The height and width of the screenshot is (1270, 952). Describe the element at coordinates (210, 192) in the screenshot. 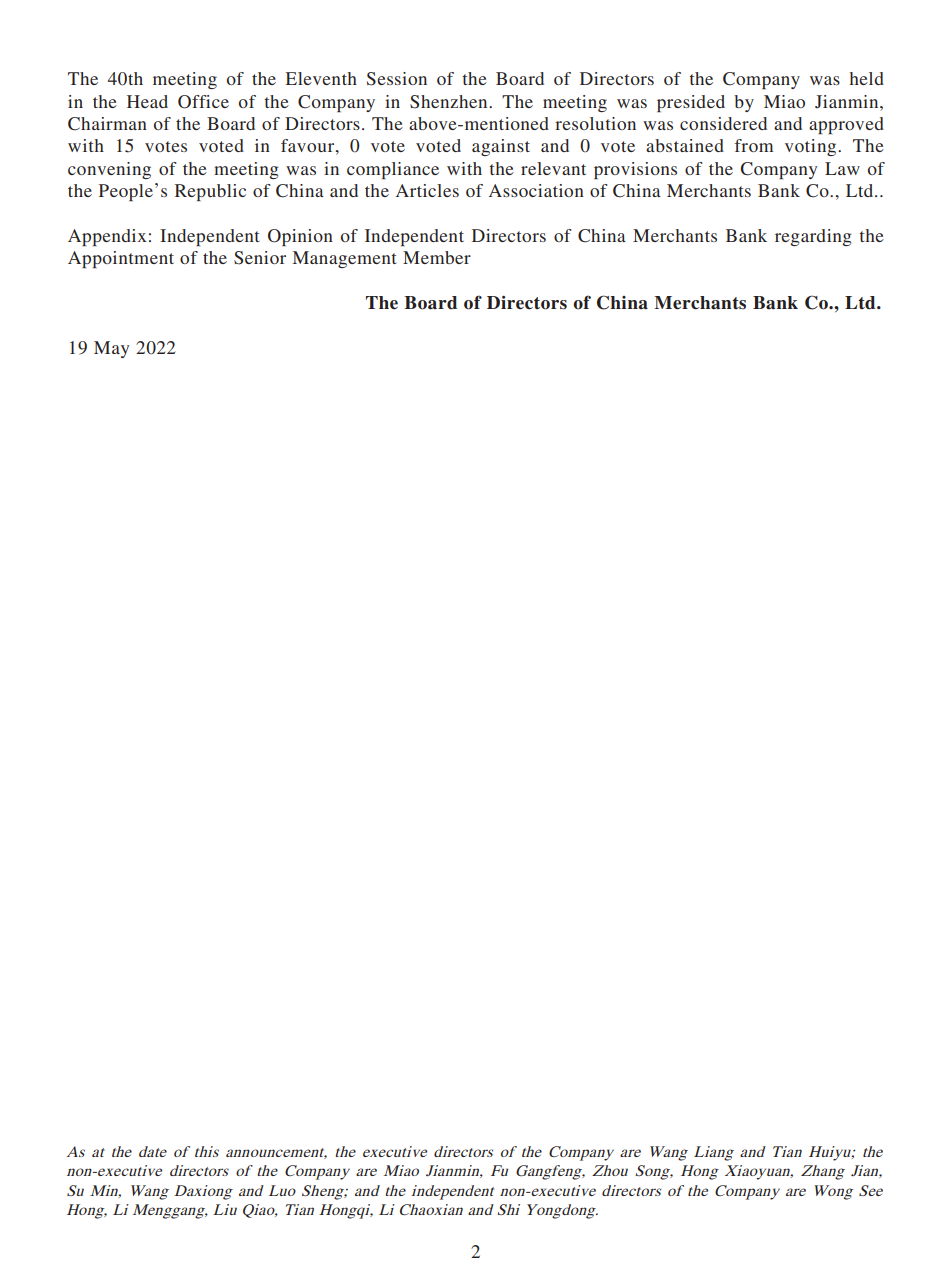

I see `Republic` at that location.
